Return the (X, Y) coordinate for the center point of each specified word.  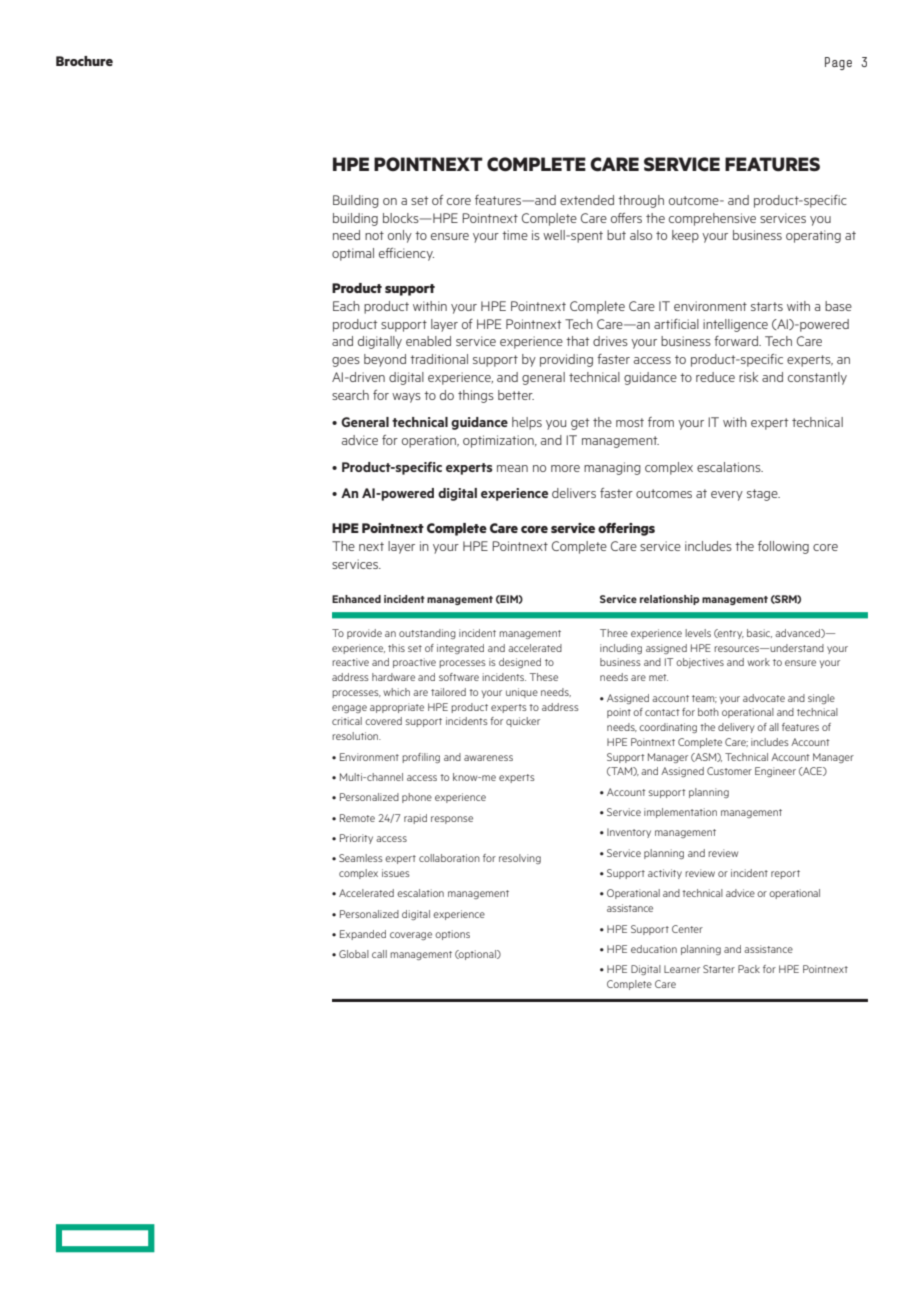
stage (763, 495)
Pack (749, 969)
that (577, 341)
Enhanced (356, 599)
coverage (411, 936)
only (400, 236)
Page (838, 63)
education (654, 949)
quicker (523, 722)
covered (383, 721)
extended (587, 200)
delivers (574, 493)
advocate (764, 698)
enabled (428, 341)
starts (767, 306)
